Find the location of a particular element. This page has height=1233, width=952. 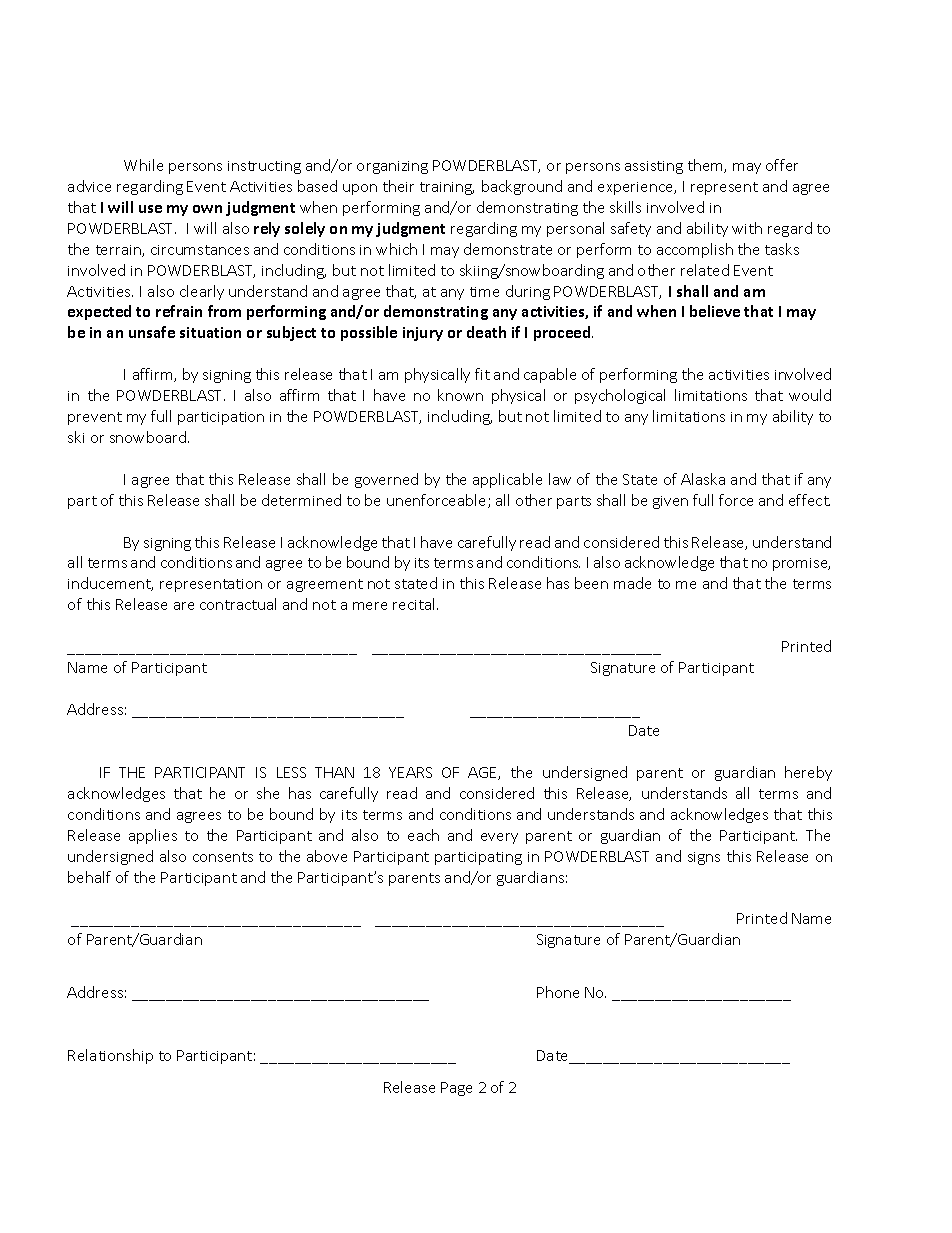

Phone is located at coordinates (558, 992).
